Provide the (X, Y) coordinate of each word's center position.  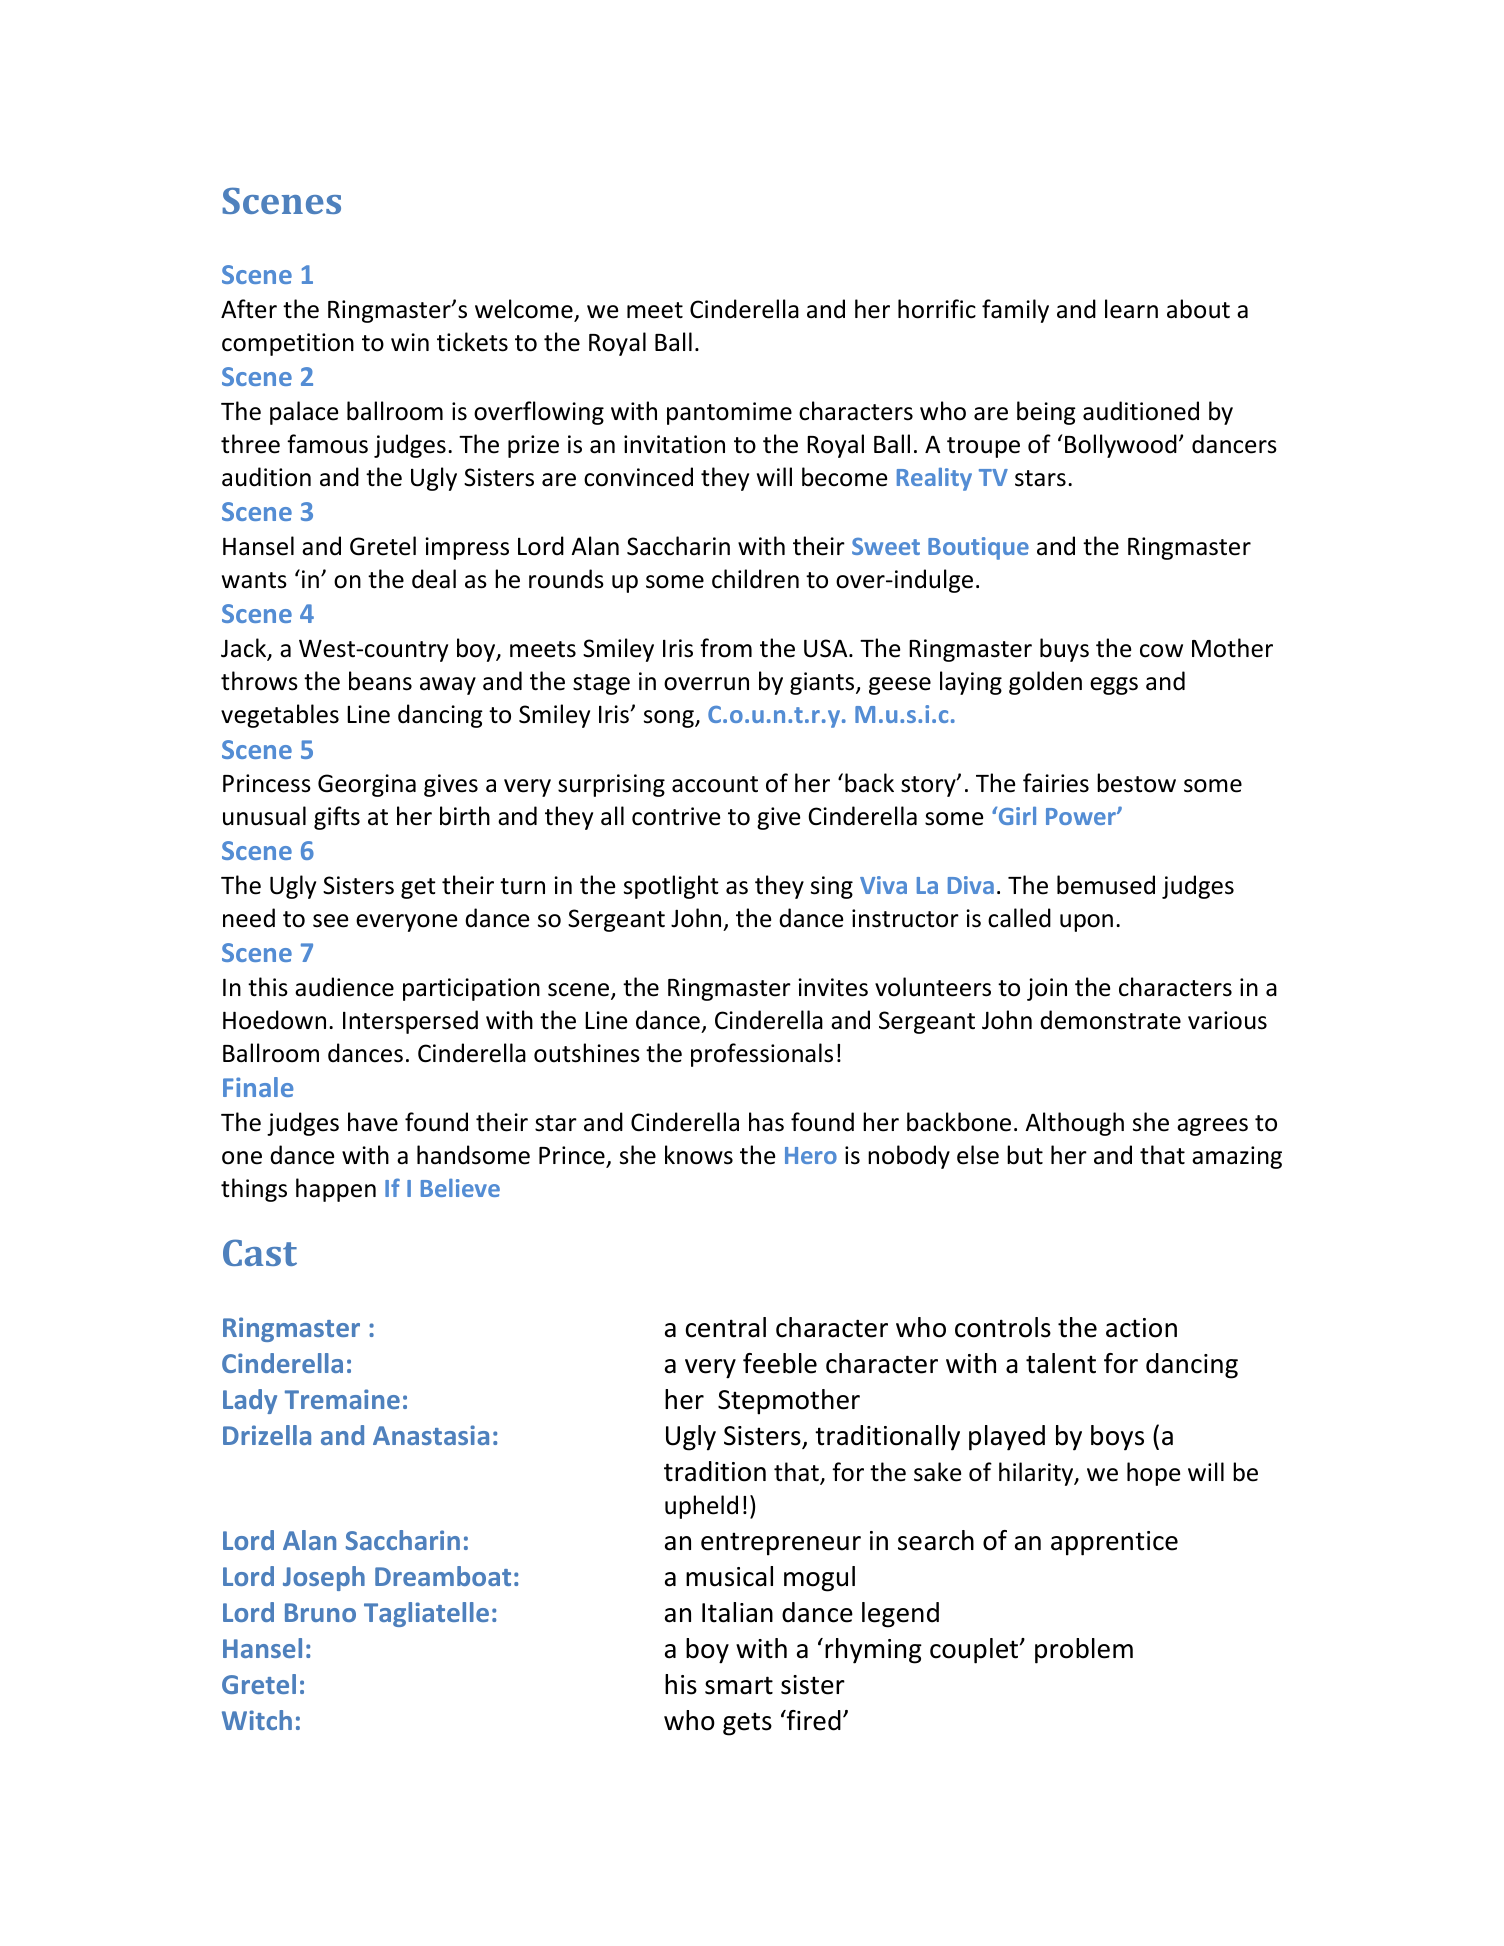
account (715, 784)
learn (1131, 309)
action (1141, 1328)
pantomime (729, 413)
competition (288, 344)
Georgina (367, 785)
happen (336, 1190)
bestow (1136, 783)
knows (699, 1155)
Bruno (320, 1612)
